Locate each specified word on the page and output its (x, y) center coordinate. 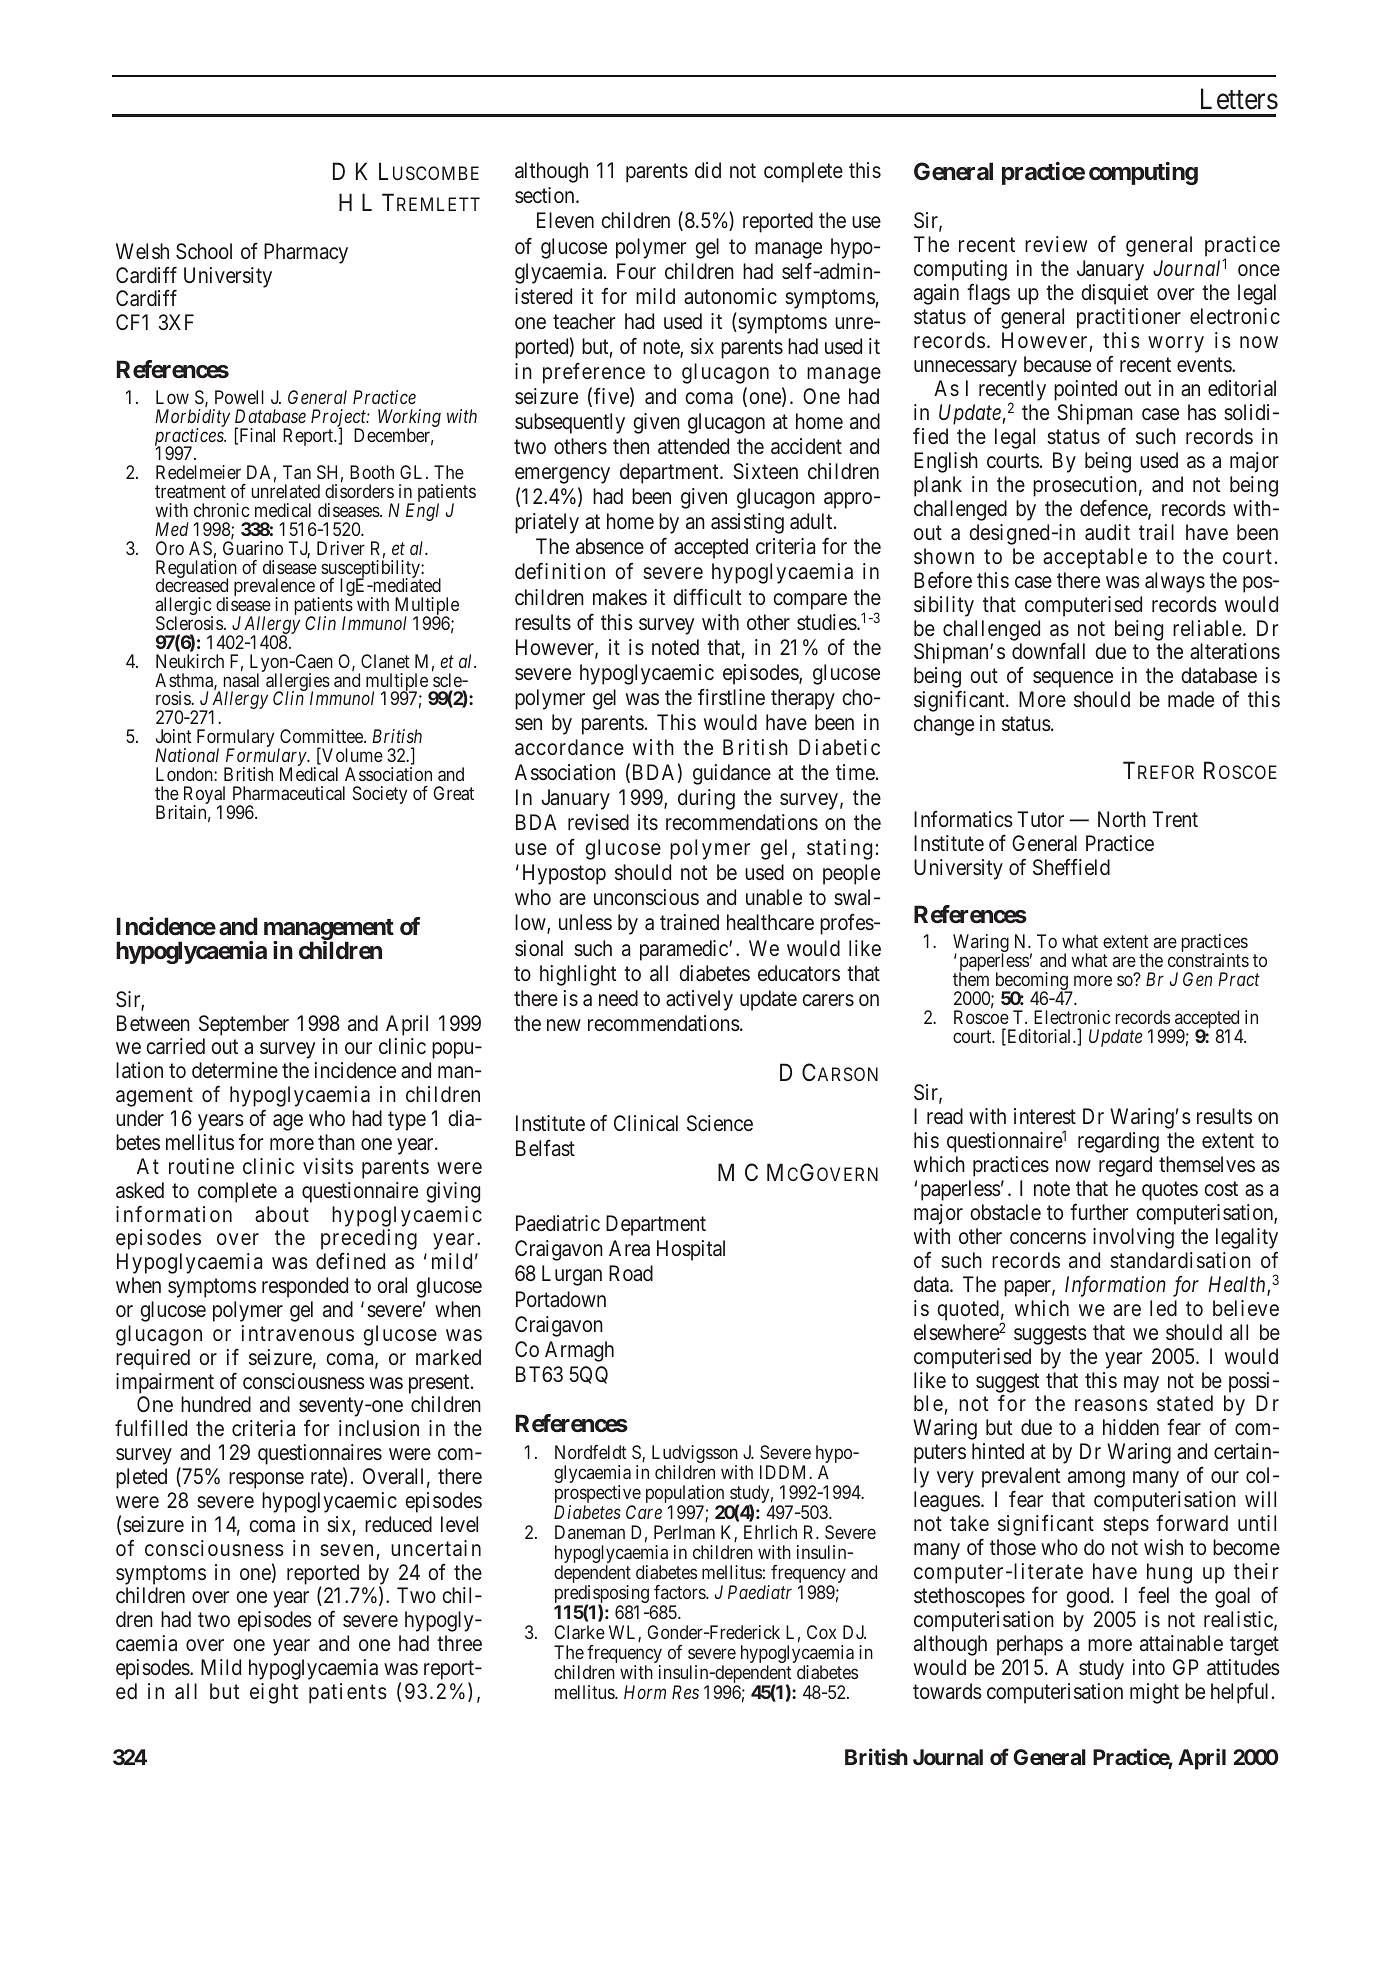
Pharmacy (306, 253)
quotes (1170, 1191)
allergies (298, 683)
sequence (1073, 680)
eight (274, 1693)
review (1056, 244)
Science (720, 1123)
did (708, 170)
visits (328, 1166)
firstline (731, 697)
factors (680, 1592)
